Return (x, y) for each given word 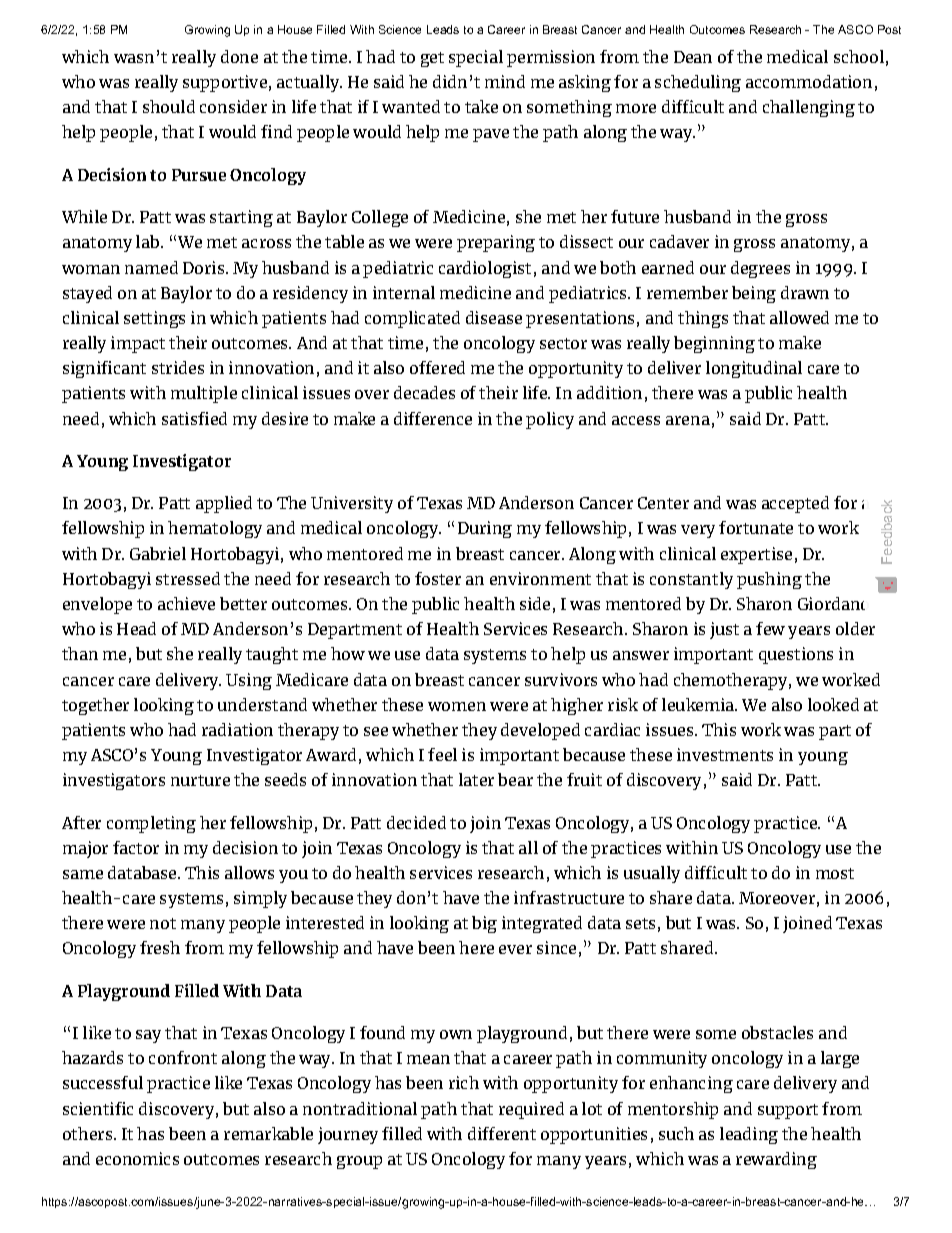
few (770, 628)
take (481, 106)
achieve (186, 603)
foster (438, 578)
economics (137, 1158)
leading (749, 1135)
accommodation (809, 81)
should (169, 106)
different (502, 1133)
